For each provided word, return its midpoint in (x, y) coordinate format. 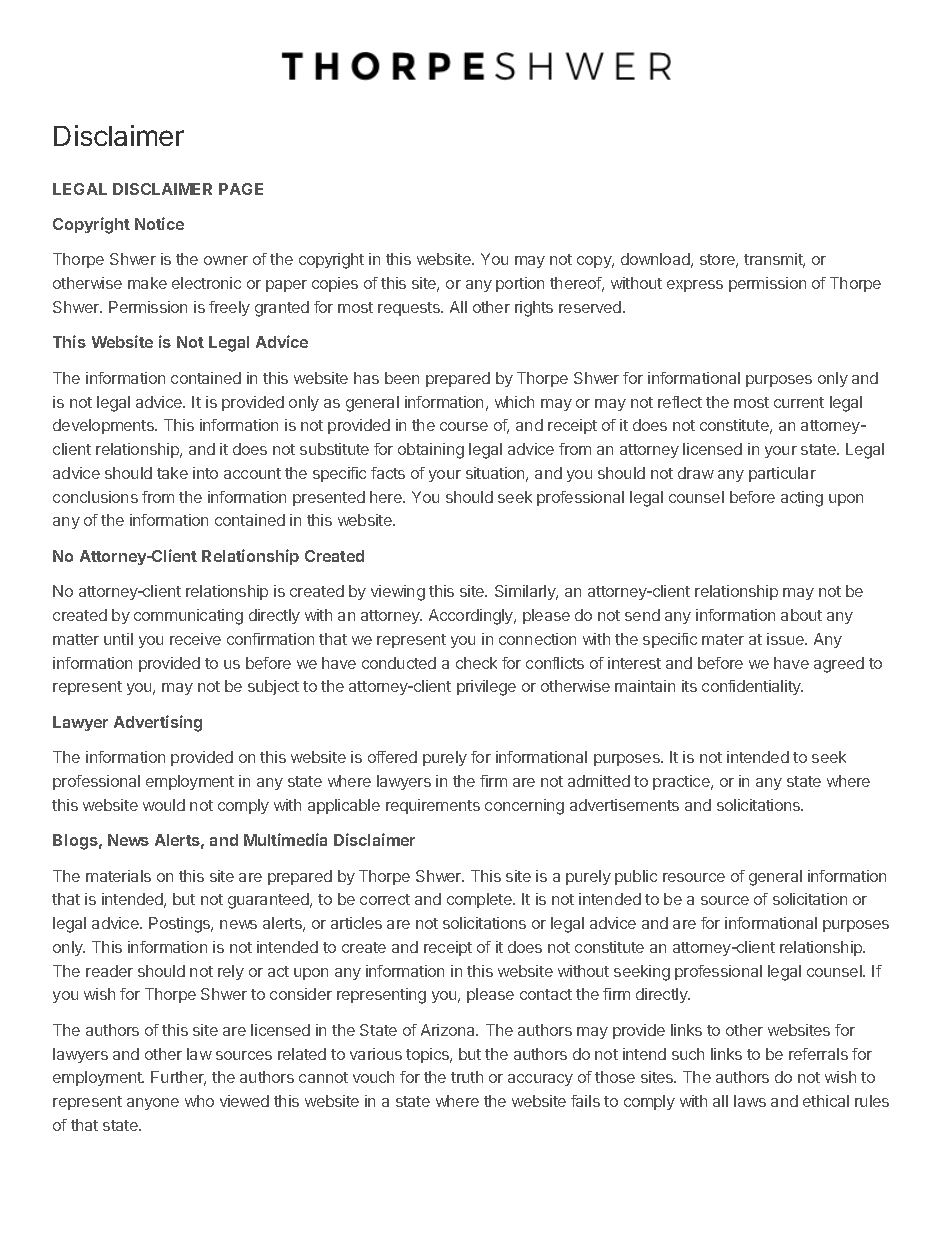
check (476, 663)
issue (786, 639)
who (199, 1101)
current (799, 402)
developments (104, 426)
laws (750, 1101)
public (636, 877)
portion (520, 284)
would (164, 805)
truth (467, 1077)
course (464, 426)
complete (480, 900)
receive (195, 639)
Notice (159, 223)
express (695, 286)
